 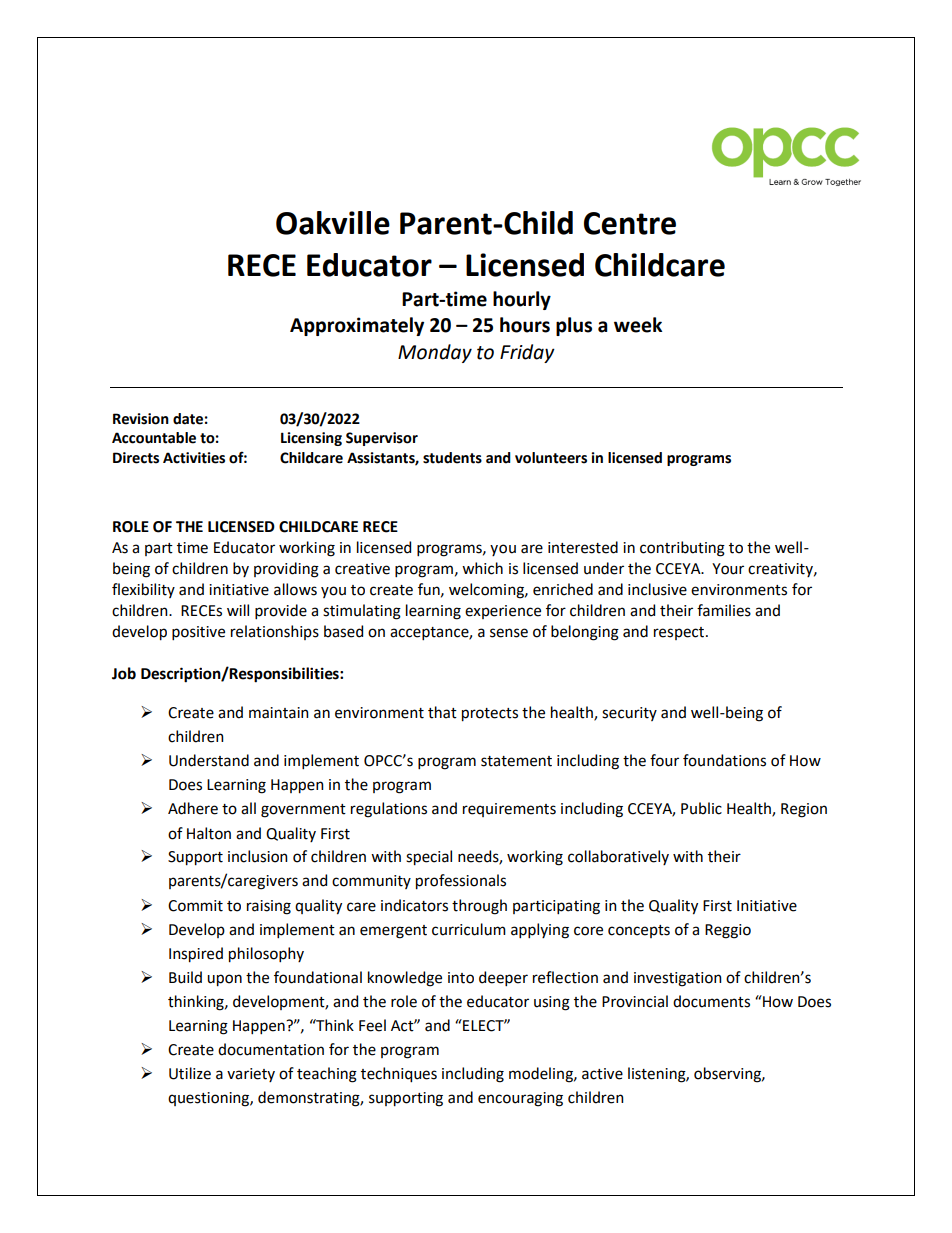 I want to click on Oakville, so click(x=333, y=223).
